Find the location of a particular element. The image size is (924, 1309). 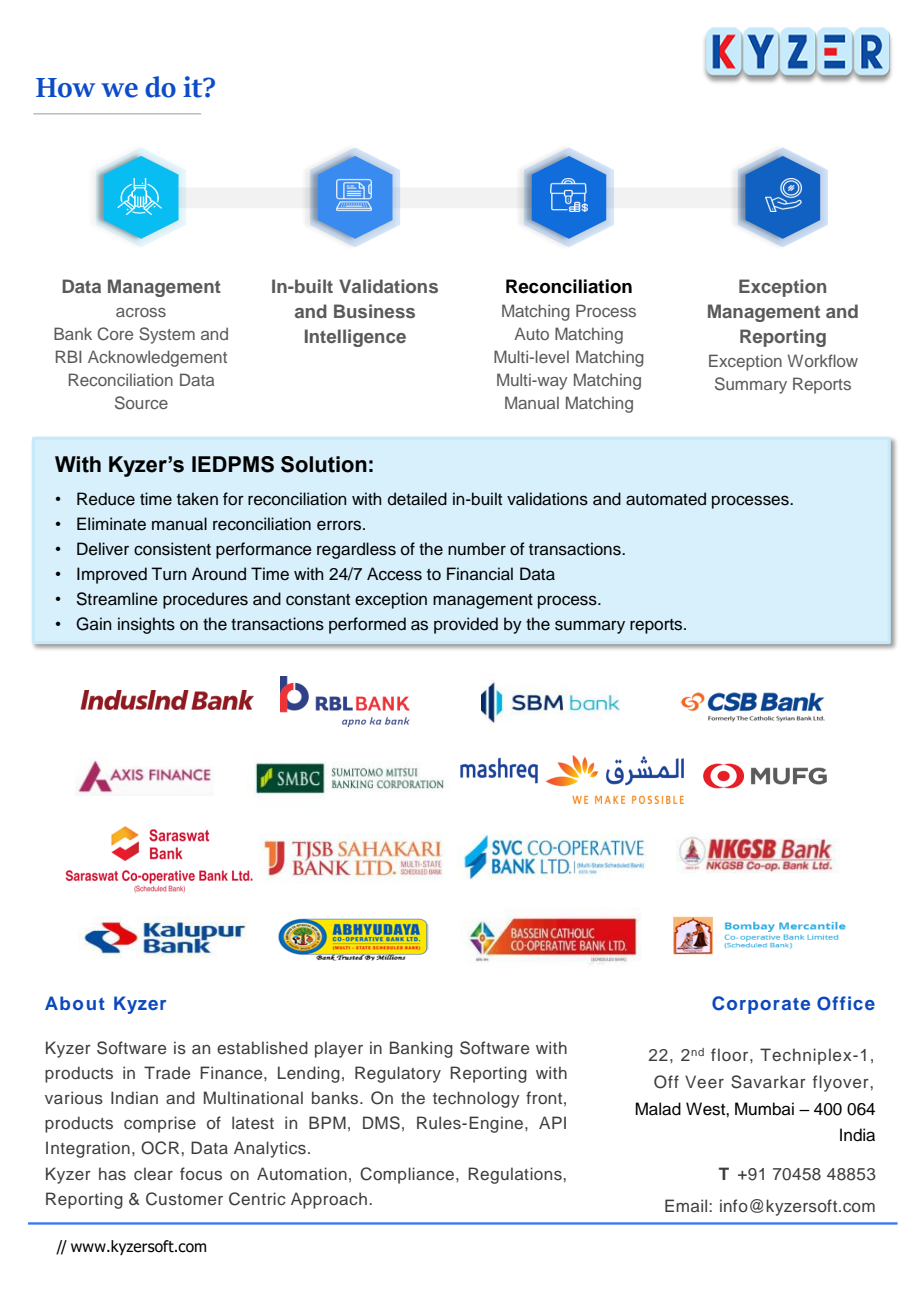

Business is located at coordinates (374, 311).
